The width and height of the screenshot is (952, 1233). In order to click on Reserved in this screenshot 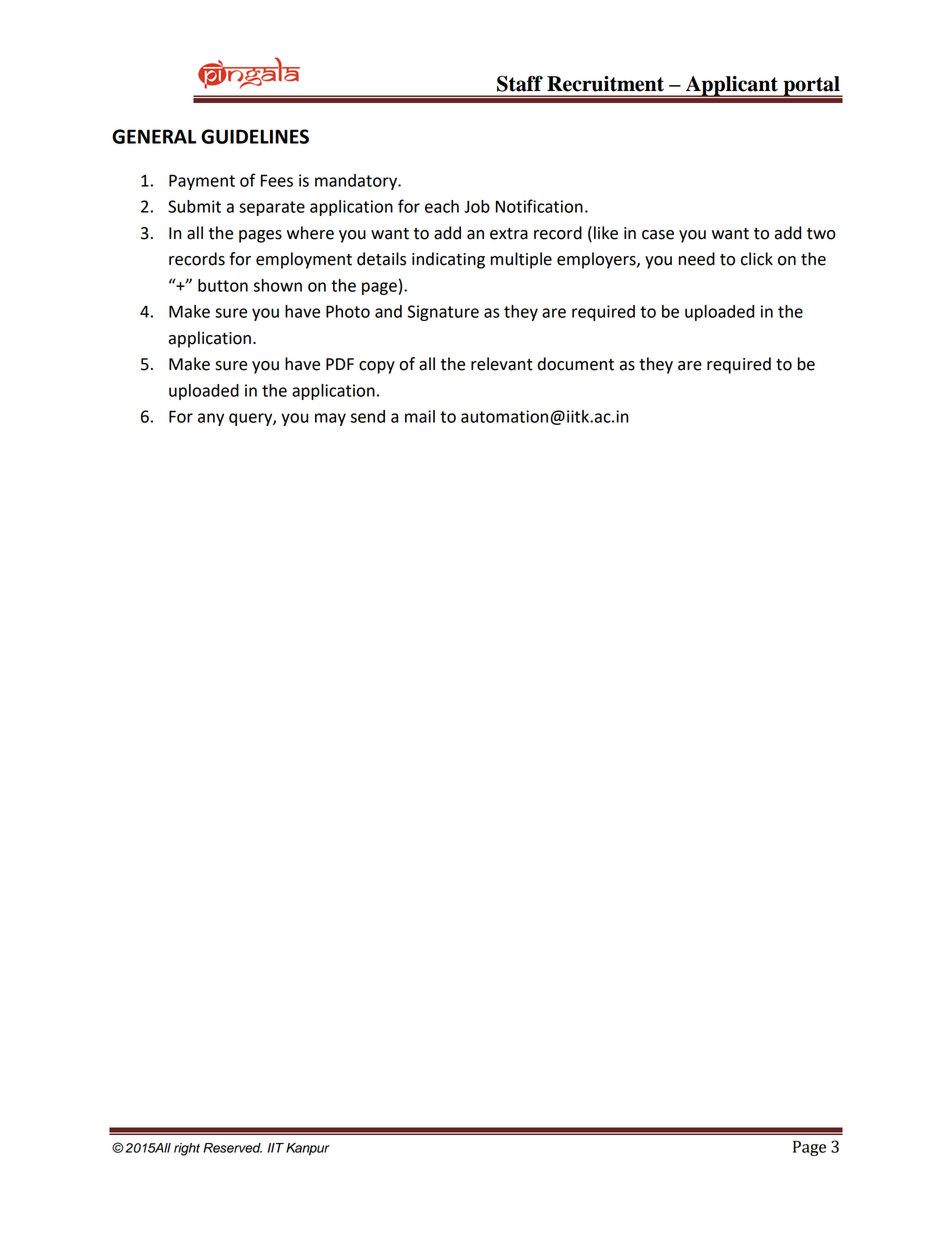, I will do `click(232, 1148)`.
